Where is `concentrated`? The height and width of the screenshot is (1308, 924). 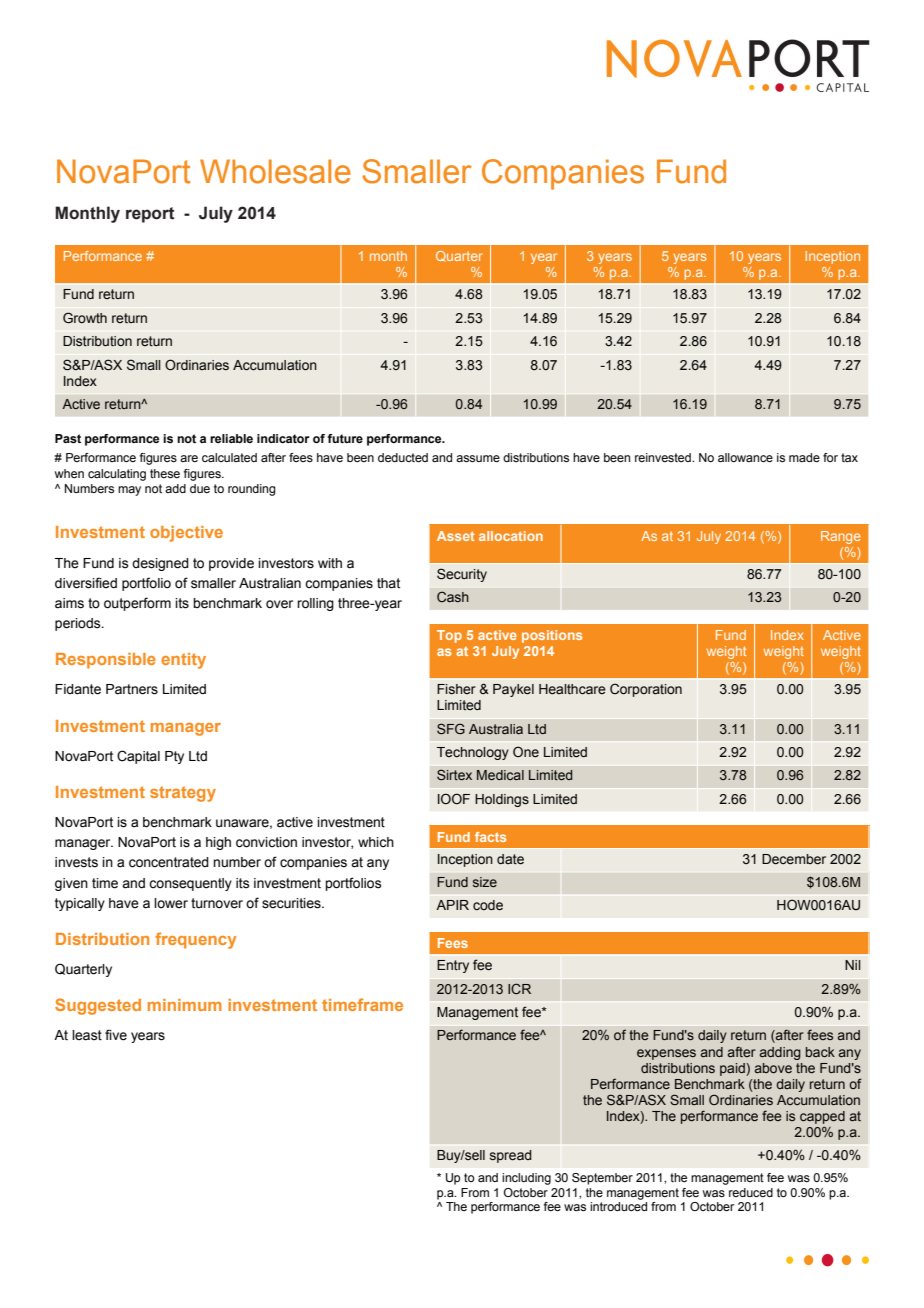
concentrated is located at coordinates (169, 862).
